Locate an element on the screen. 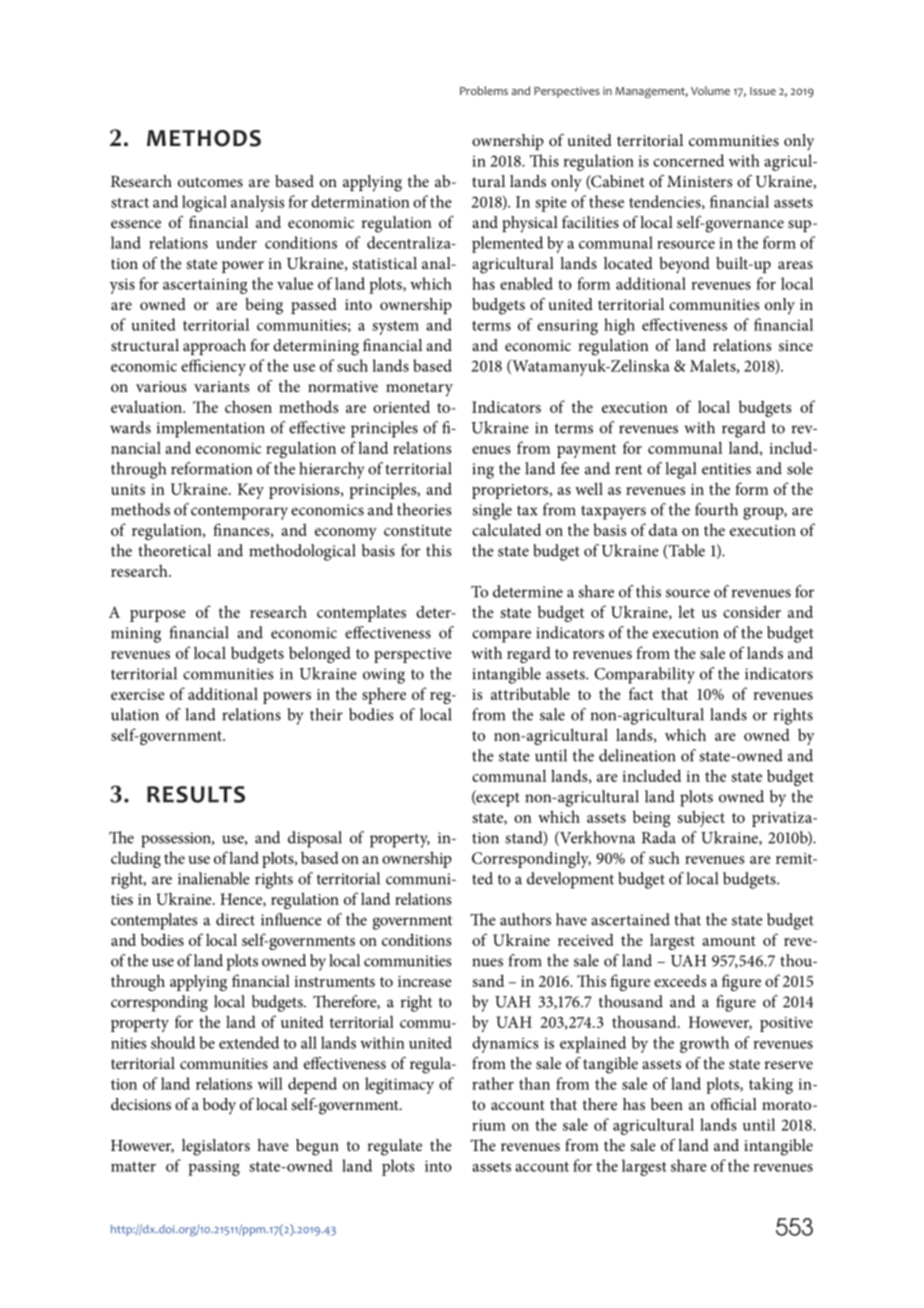 The image size is (924, 1308). contemporary is located at coordinates (239, 512).
